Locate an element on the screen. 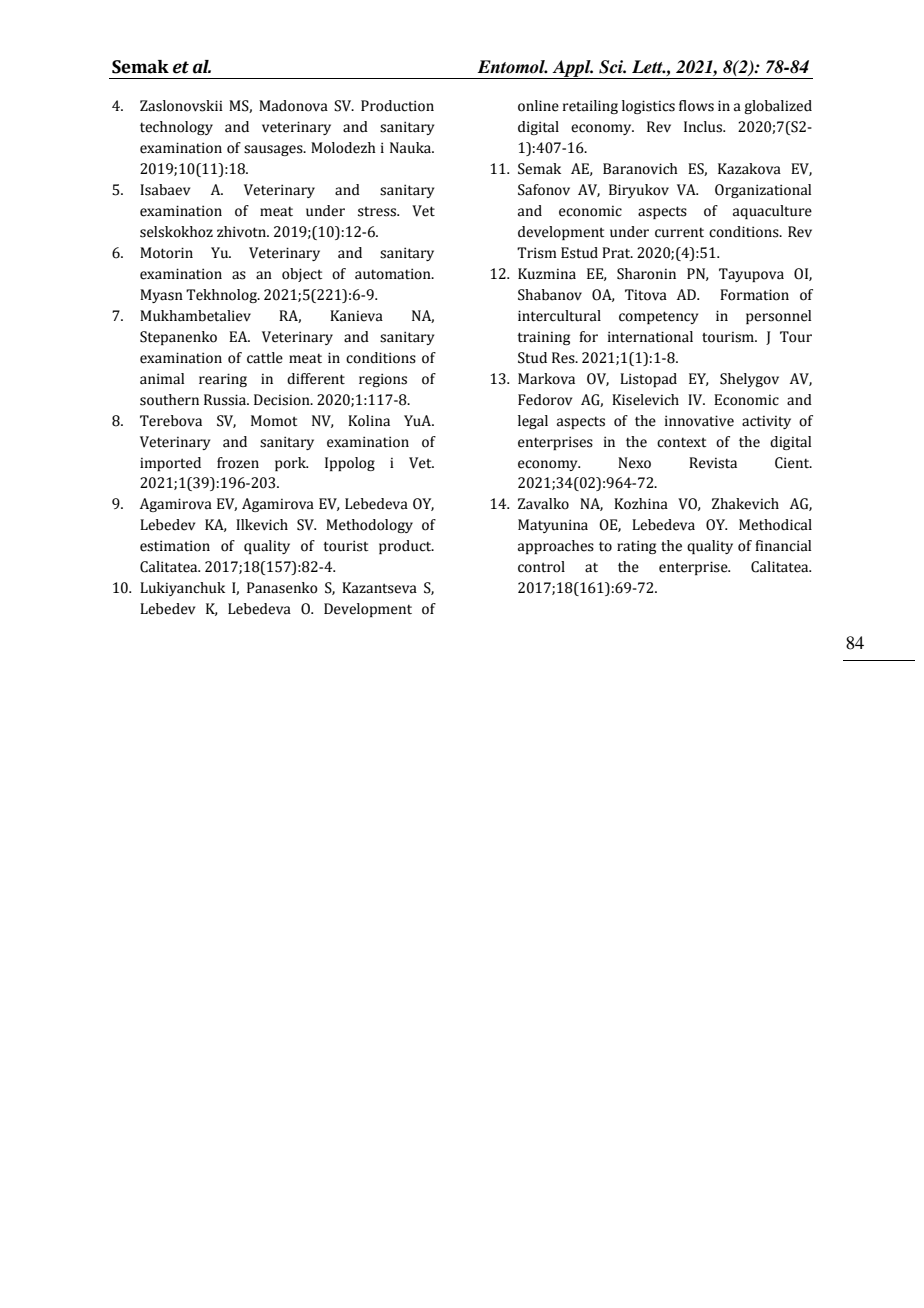 This screenshot has height=1308, width=924. current is located at coordinates (679, 232).
